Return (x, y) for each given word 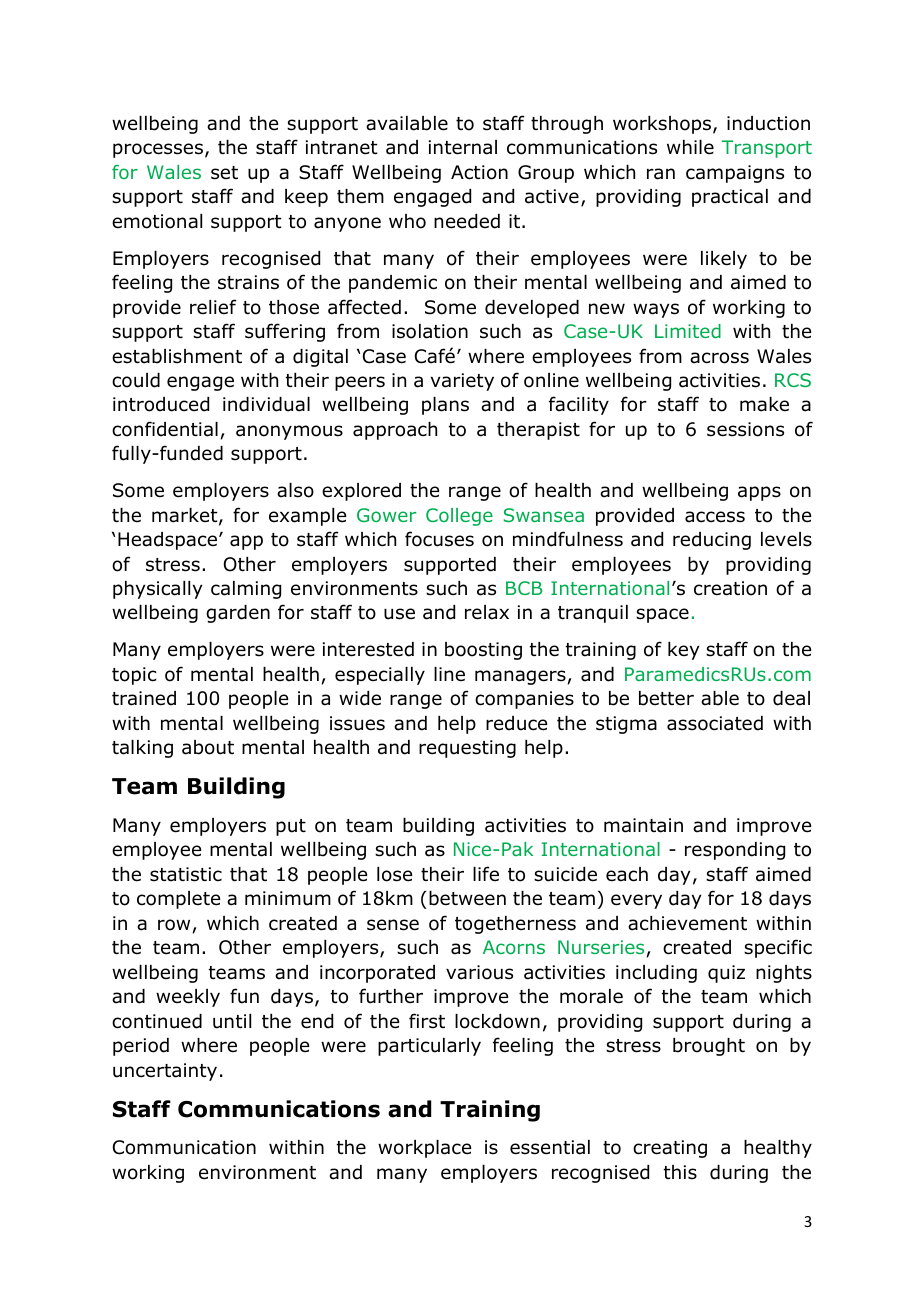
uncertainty (165, 1072)
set (224, 173)
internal (463, 147)
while (690, 147)
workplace (424, 1149)
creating (670, 1149)
